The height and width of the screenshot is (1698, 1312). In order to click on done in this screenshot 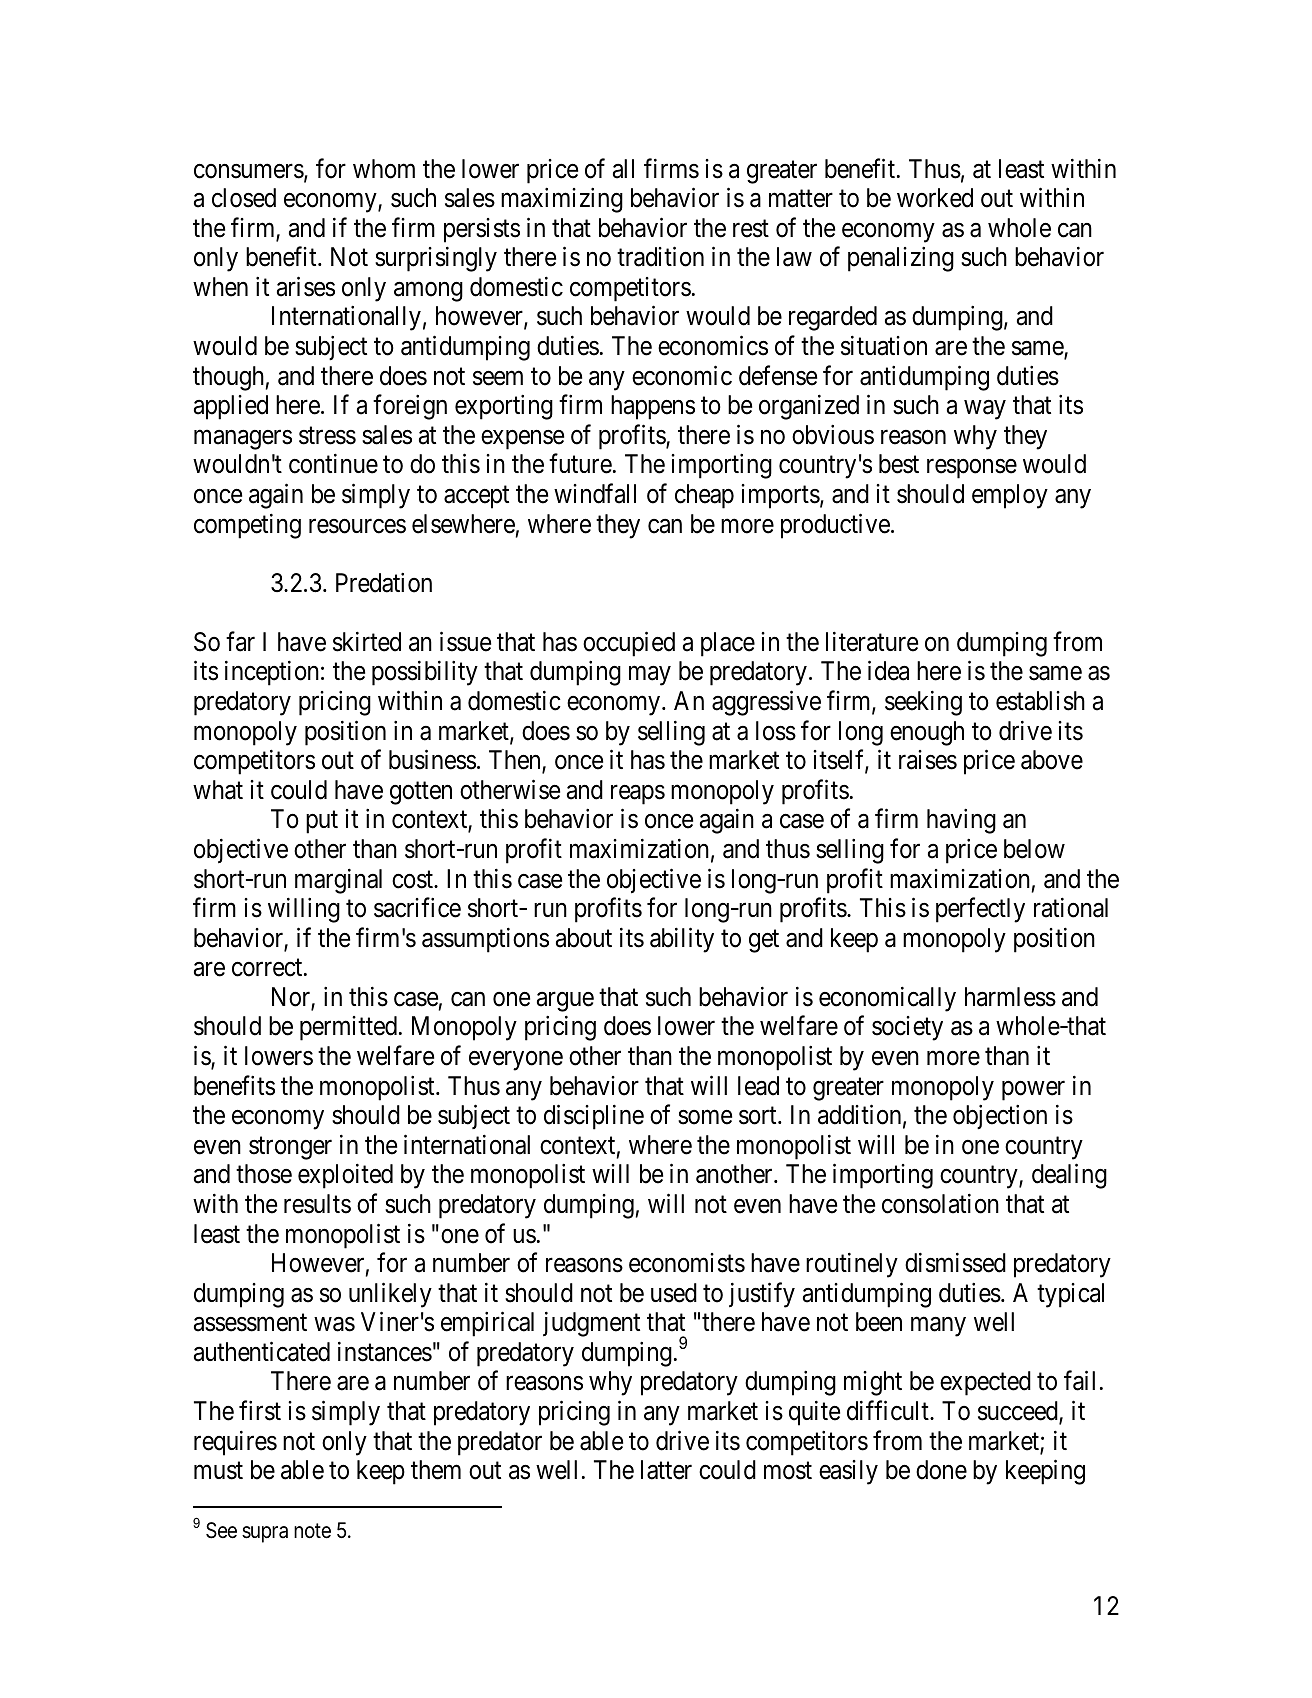, I will do `click(941, 1470)`.
